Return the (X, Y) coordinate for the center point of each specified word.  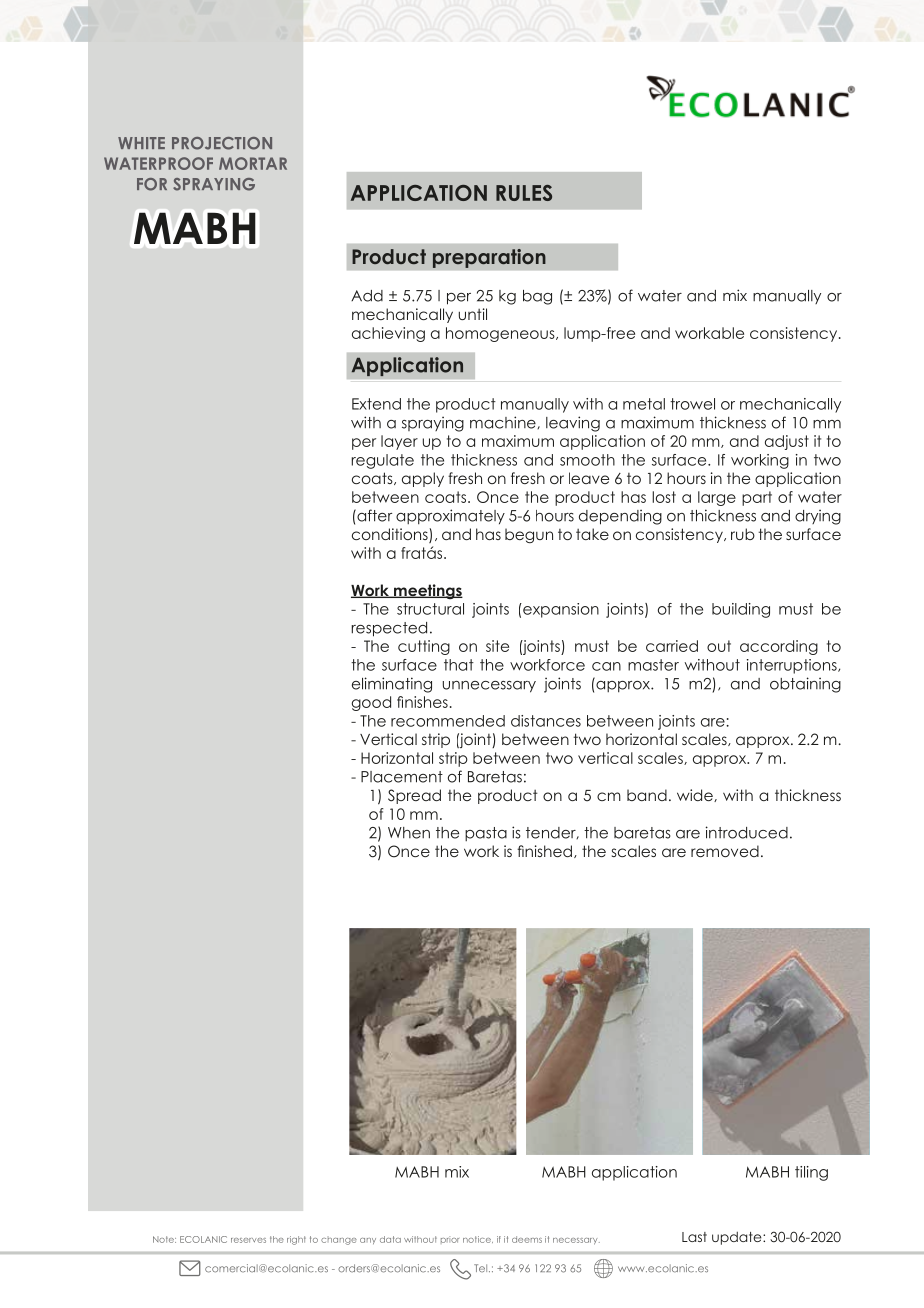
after (373, 515)
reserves (248, 1240)
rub (743, 534)
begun (529, 535)
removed (725, 851)
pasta (486, 834)
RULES (524, 193)
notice (478, 1239)
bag (537, 297)
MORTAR (253, 163)
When (409, 833)
